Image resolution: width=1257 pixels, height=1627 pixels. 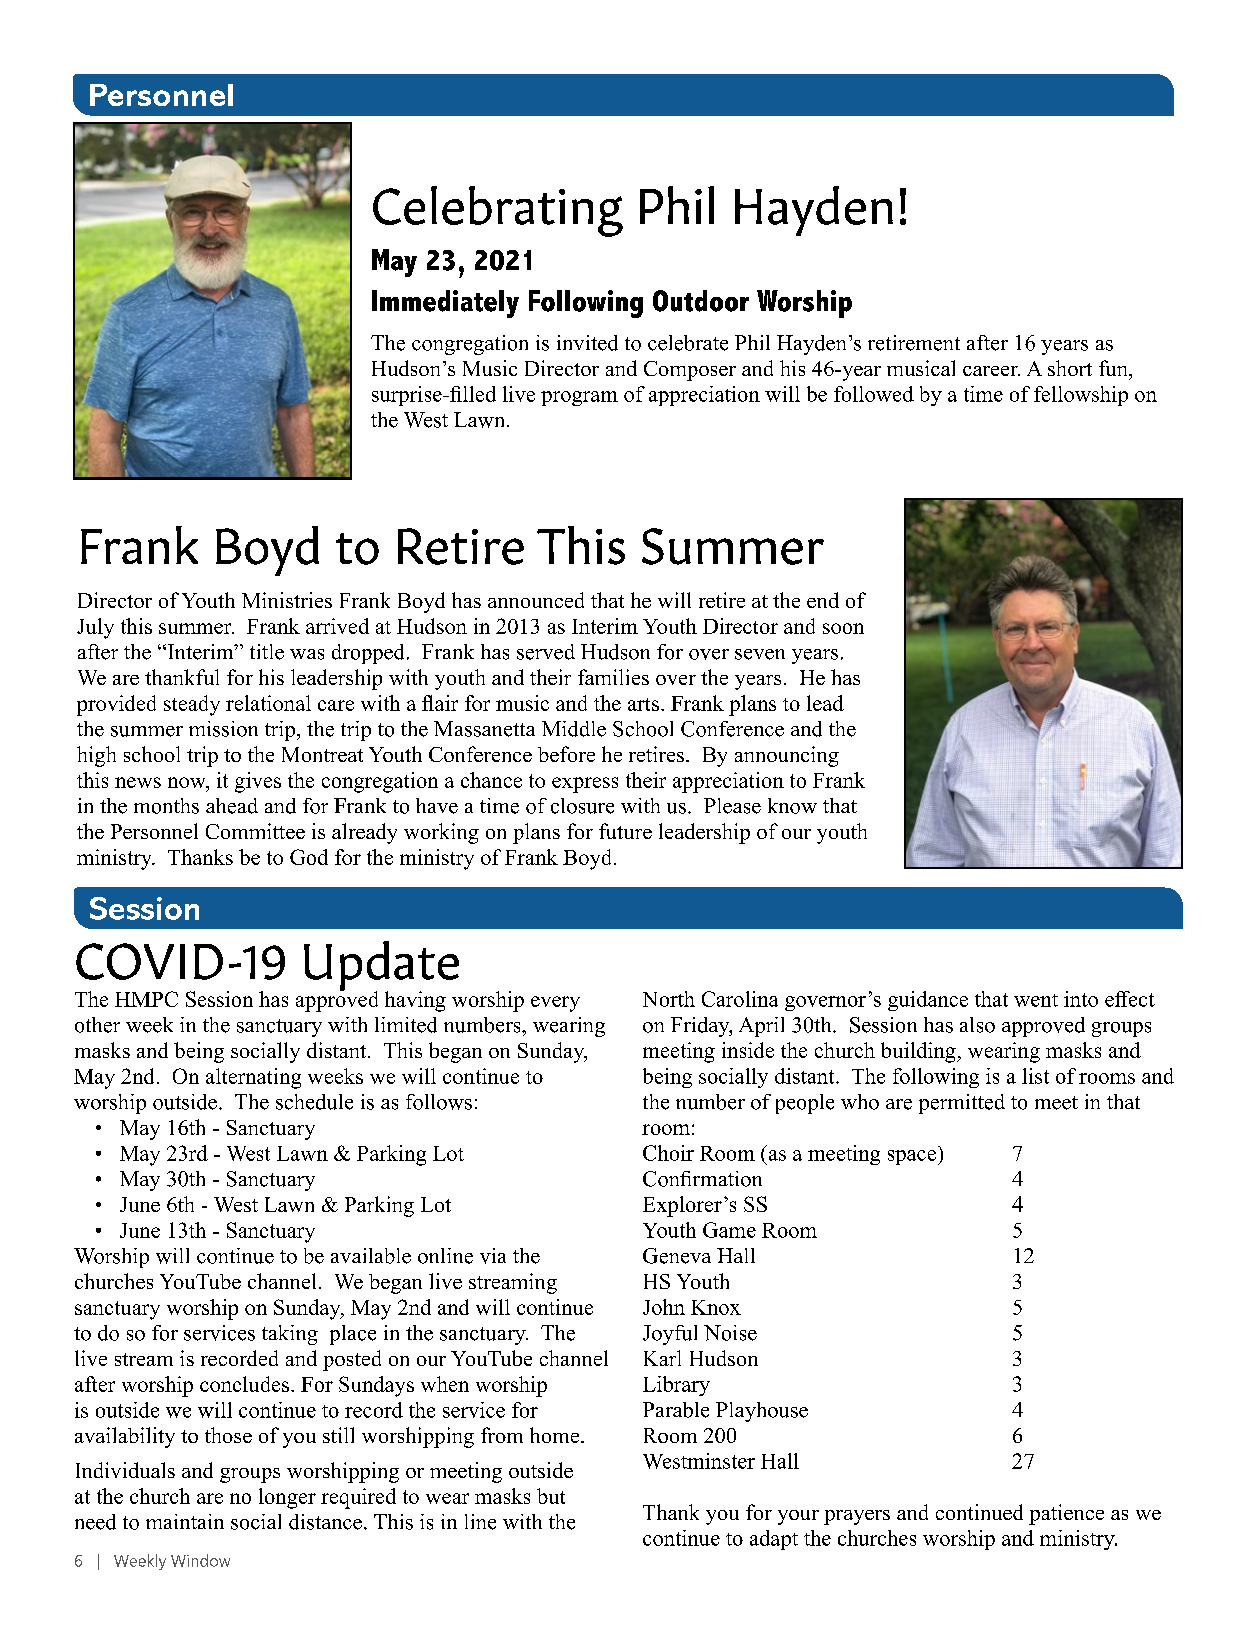 I want to click on Ministries, so click(x=287, y=600).
